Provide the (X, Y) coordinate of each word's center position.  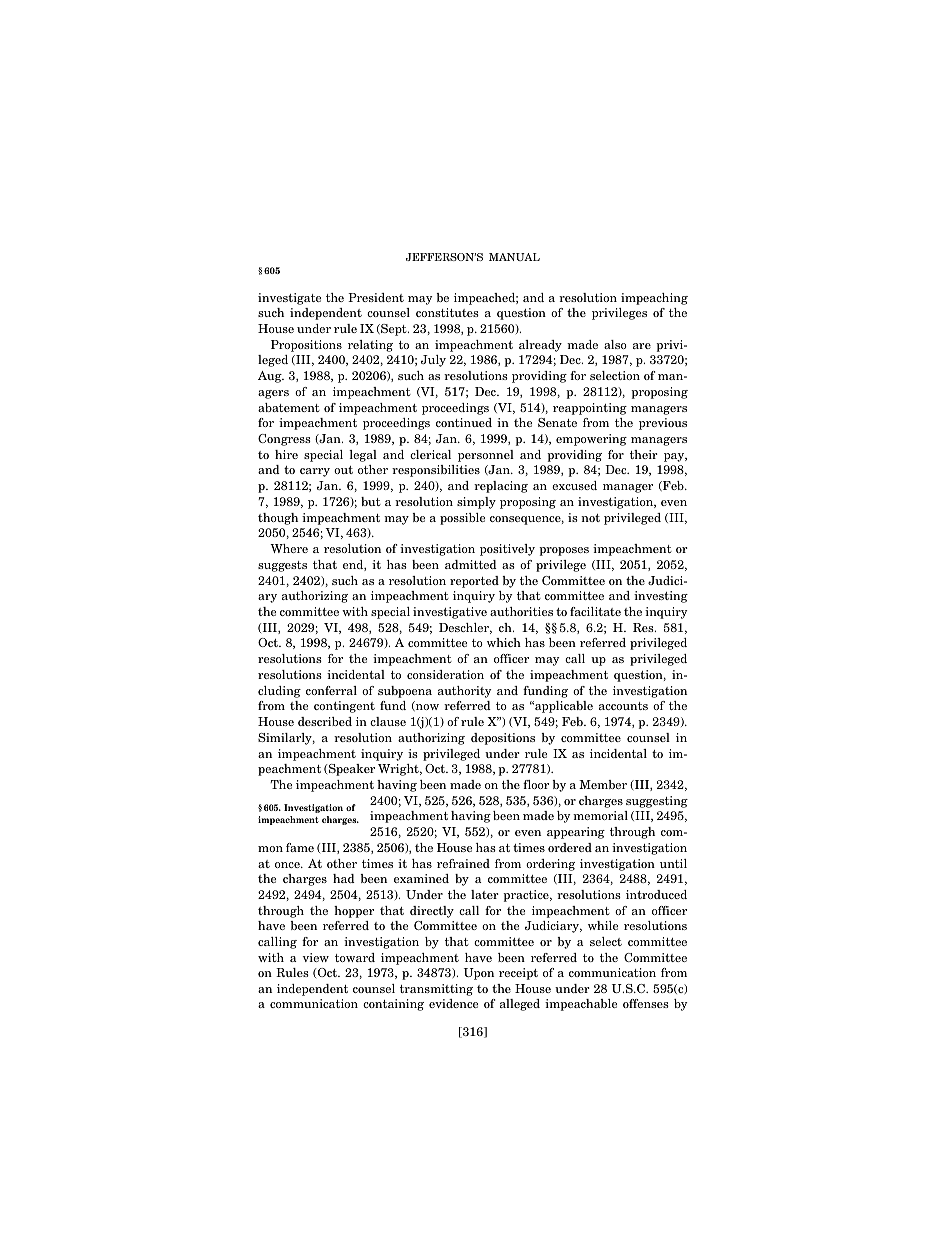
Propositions (306, 346)
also (615, 344)
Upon (479, 974)
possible (462, 519)
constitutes (447, 312)
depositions (503, 739)
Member (603, 784)
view (316, 957)
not (590, 518)
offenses (645, 1003)
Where (289, 548)
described (325, 721)
